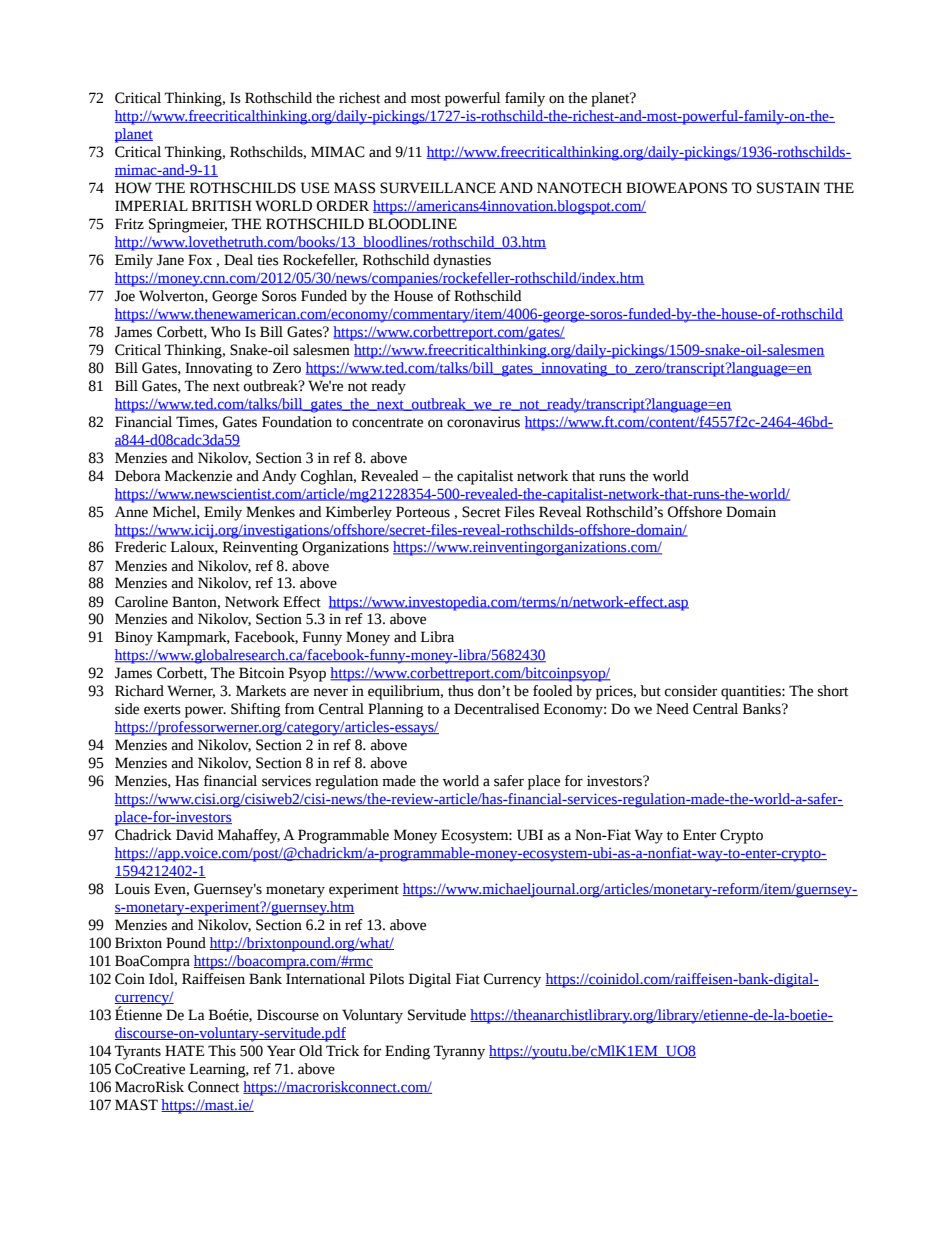 This image has width=952, height=1233. What do you see at coordinates (461, 691) in the image?
I see `thus` at bounding box center [461, 691].
